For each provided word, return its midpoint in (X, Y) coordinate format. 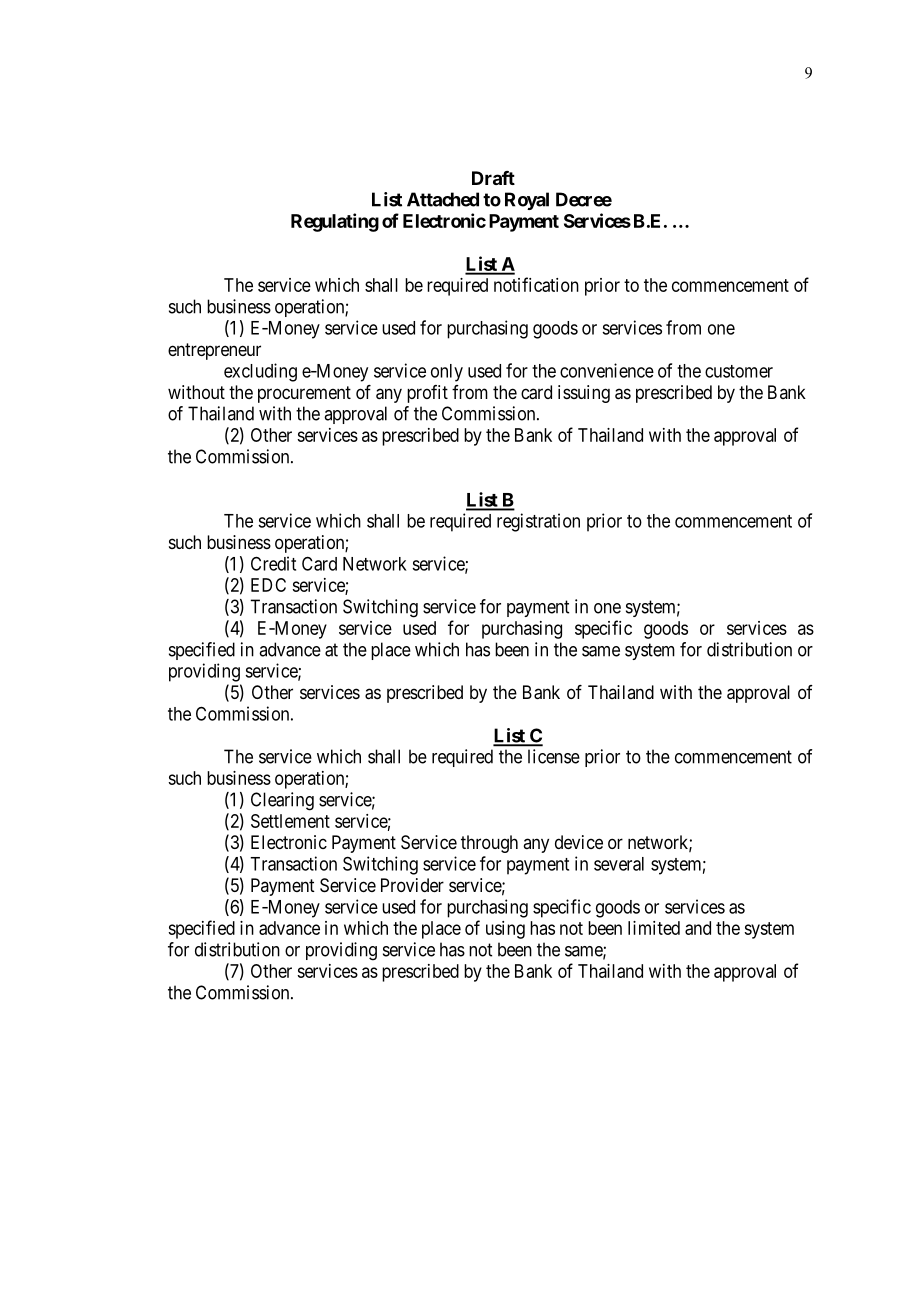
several (619, 864)
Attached (443, 199)
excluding (260, 372)
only (447, 373)
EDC (268, 585)
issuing (584, 394)
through (489, 844)
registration (538, 522)
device (579, 842)
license (554, 756)
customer (739, 371)
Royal (527, 201)
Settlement (290, 821)
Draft (493, 178)
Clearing (282, 801)
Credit (273, 563)
